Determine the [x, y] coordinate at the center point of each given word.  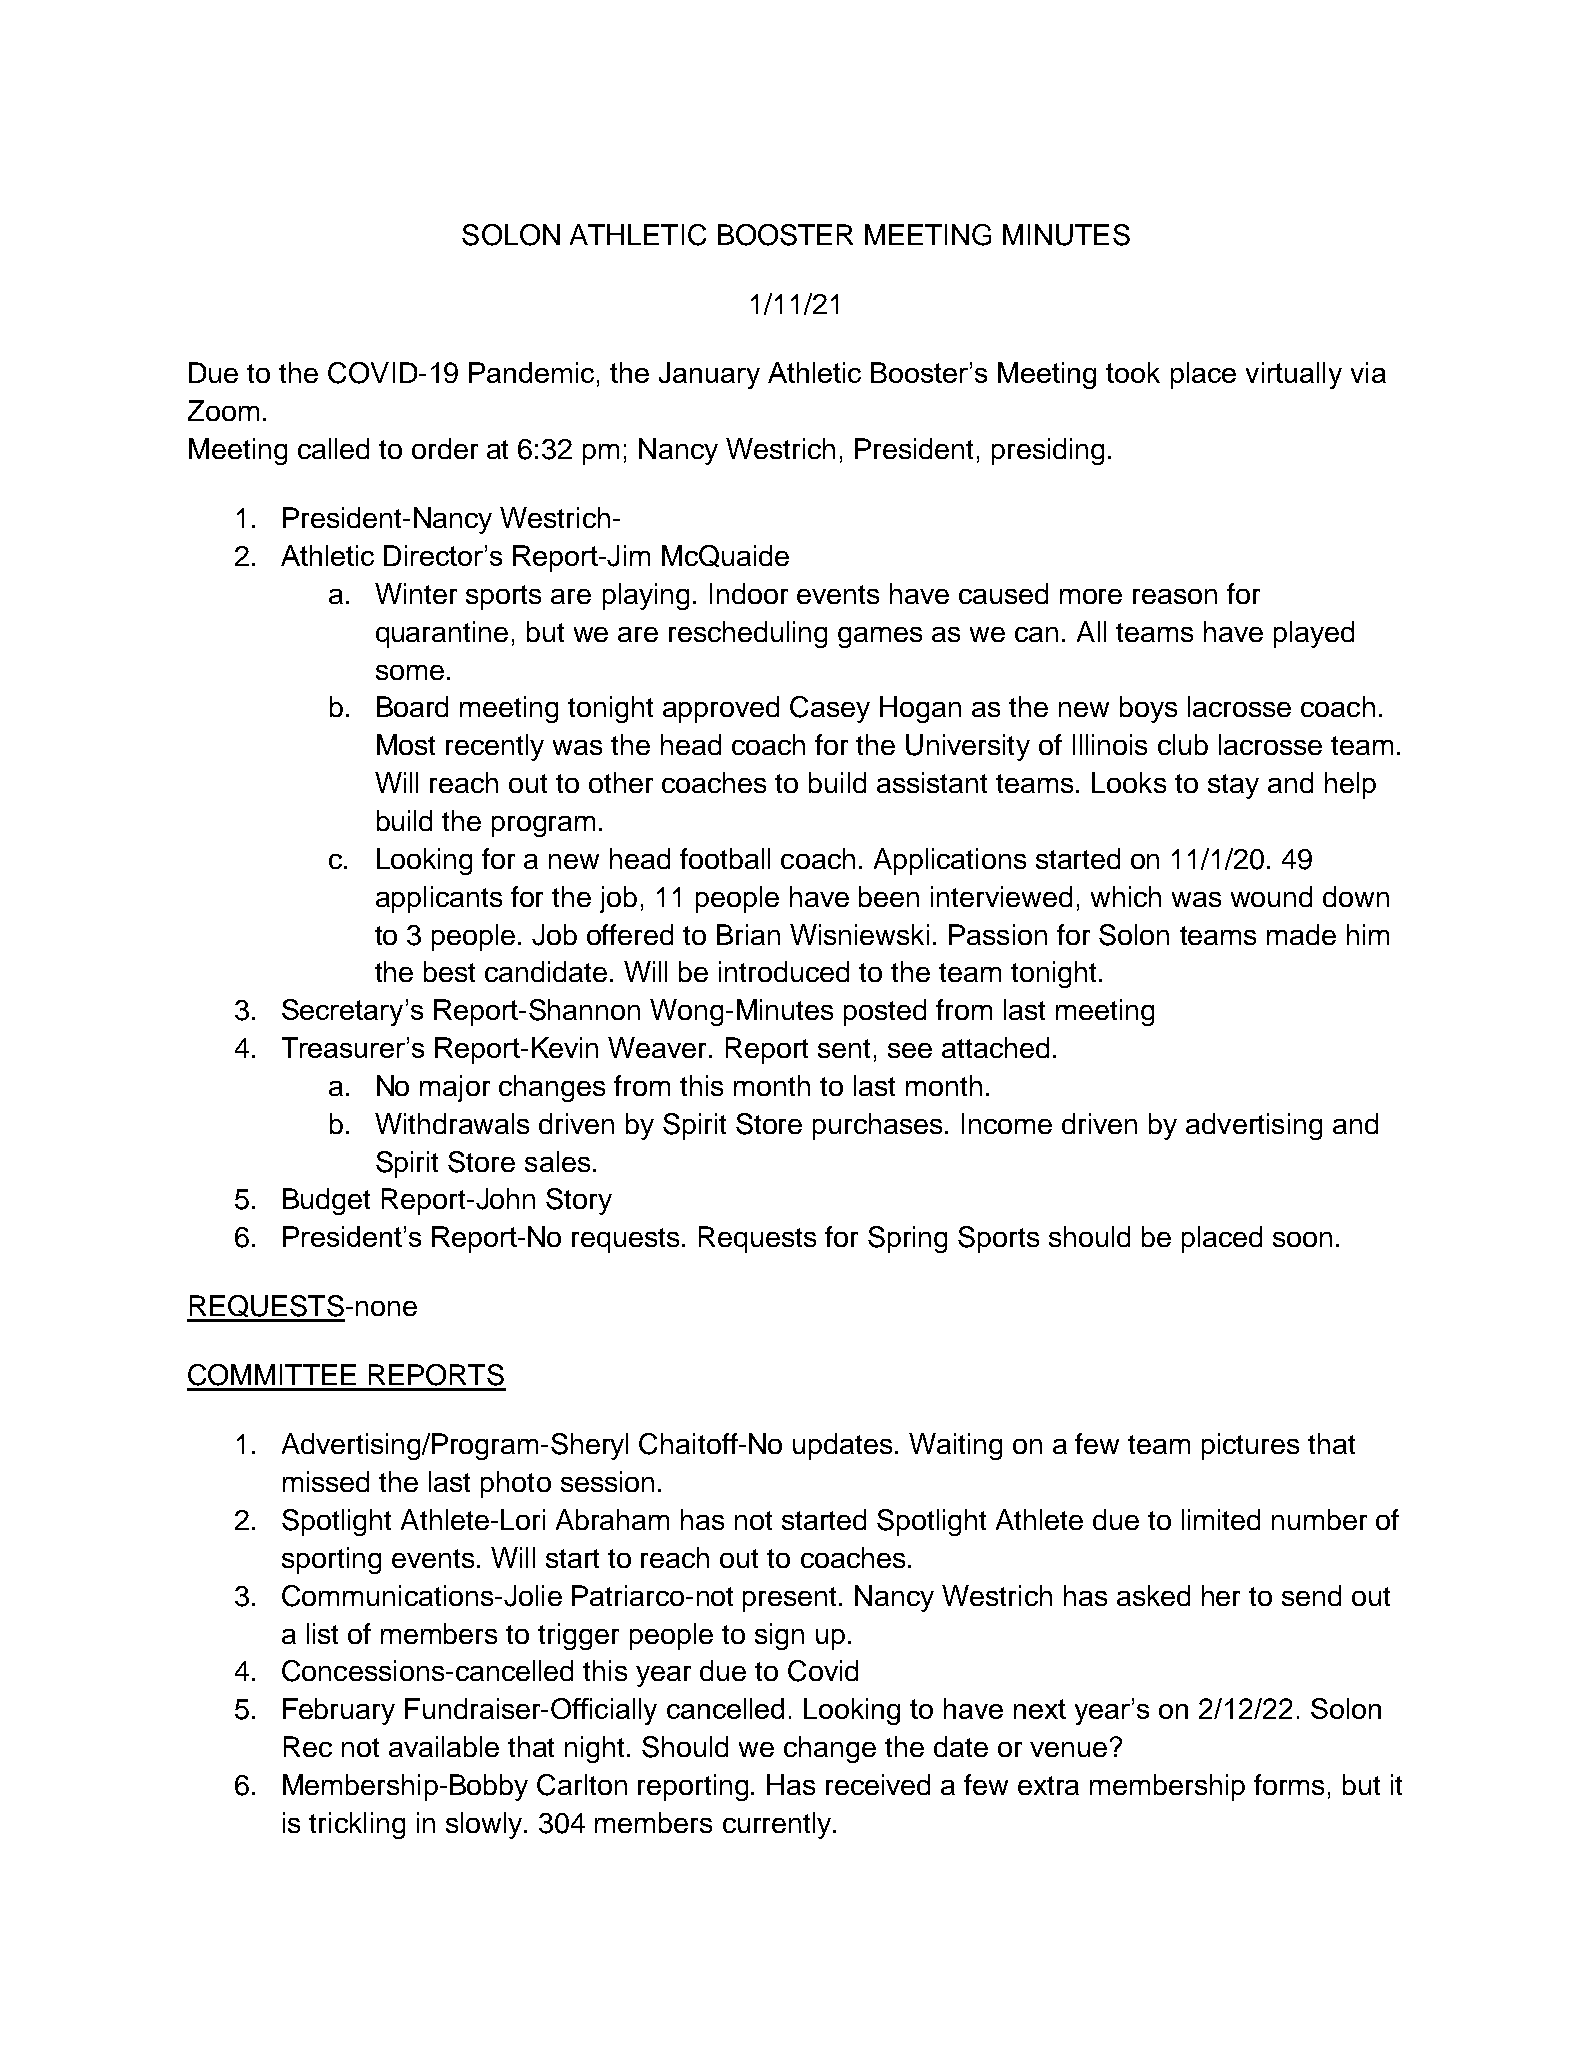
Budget [326, 1201]
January [709, 375]
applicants [439, 899]
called [333, 448]
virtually [1294, 375]
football [725, 858]
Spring [907, 1239]
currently [778, 1825]
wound [1271, 896]
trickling [357, 1825]
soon [1302, 1239]
